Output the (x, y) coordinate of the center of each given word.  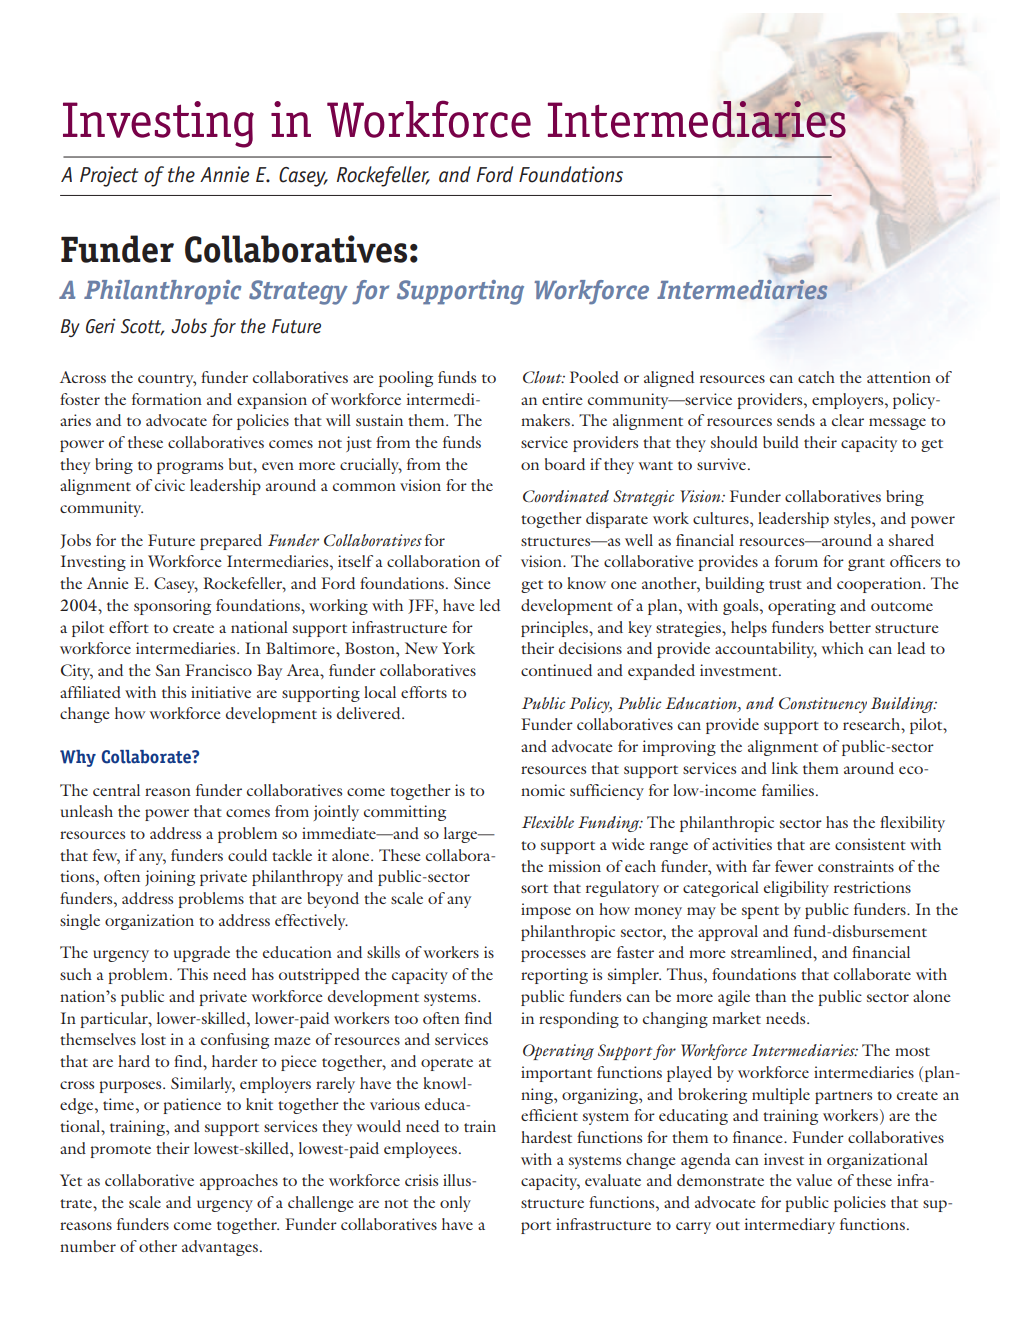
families (788, 790)
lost (153, 1039)
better (850, 627)
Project (109, 176)
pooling (406, 379)
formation (167, 399)
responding (579, 1020)
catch (816, 377)
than (770, 996)
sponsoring (172, 607)
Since (472, 583)
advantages (220, 1248)
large (462, 835)
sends (796, 420)
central (116, 790)
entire (562, 399)
